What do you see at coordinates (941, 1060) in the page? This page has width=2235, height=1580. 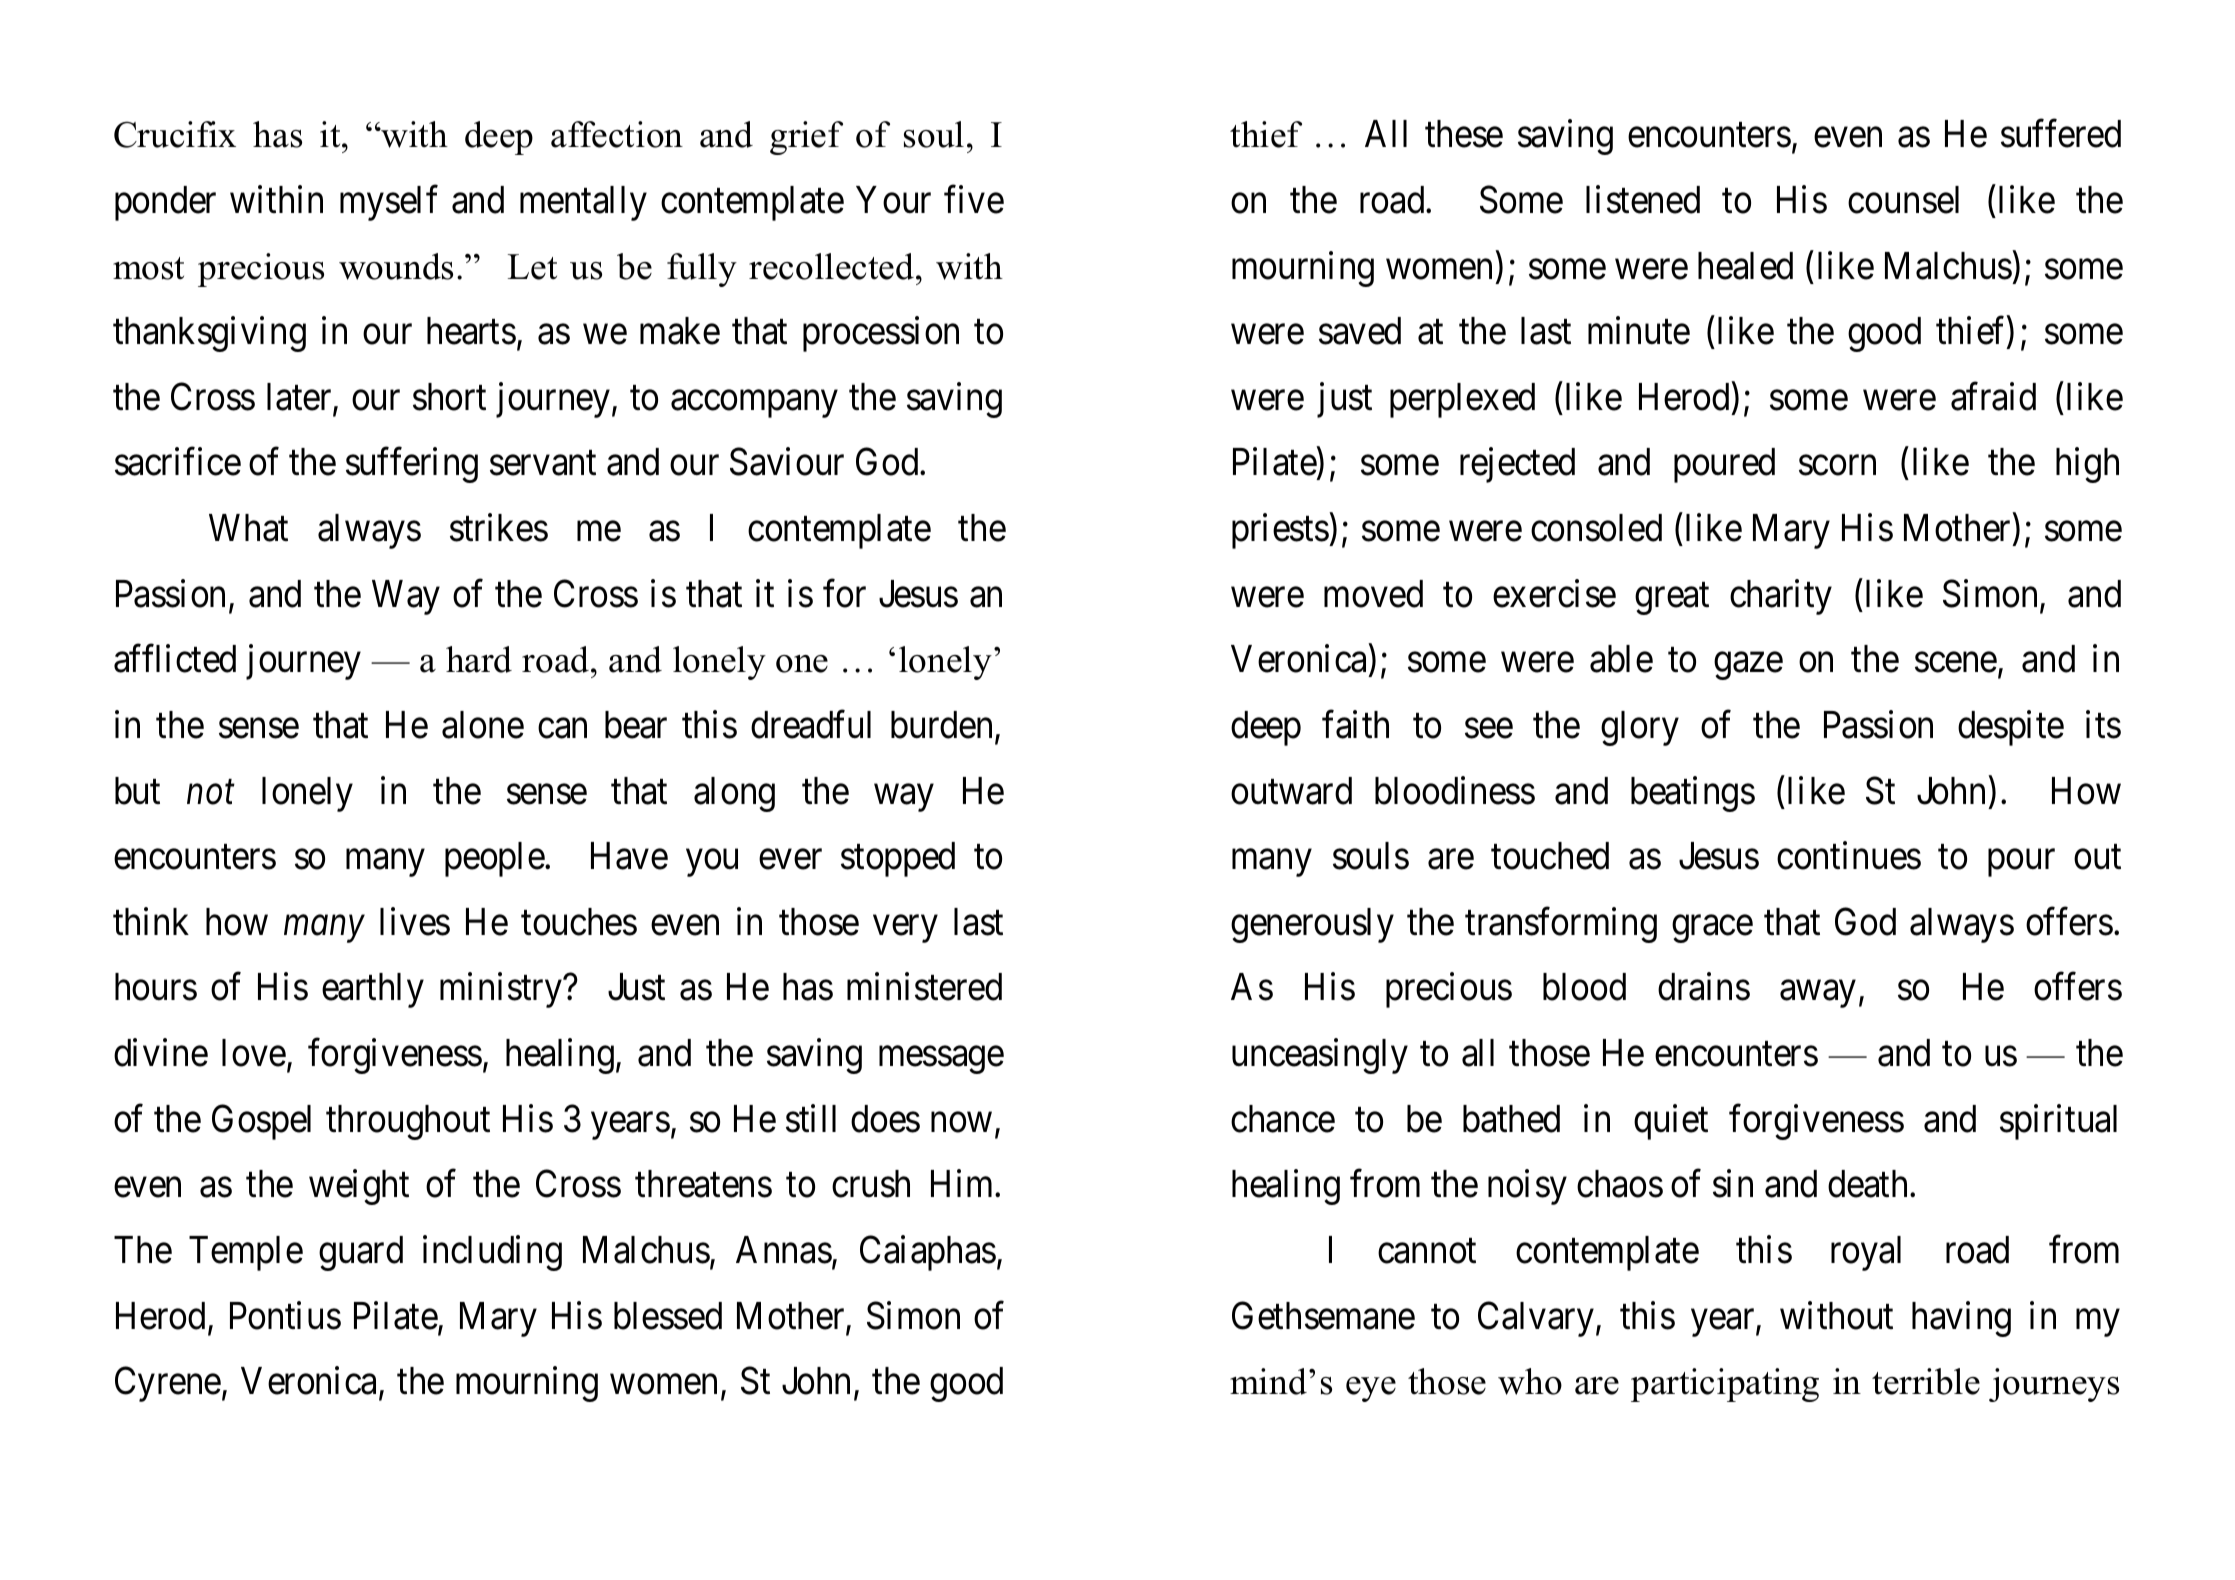 I see `message` at bounding box center [941, 1060].
